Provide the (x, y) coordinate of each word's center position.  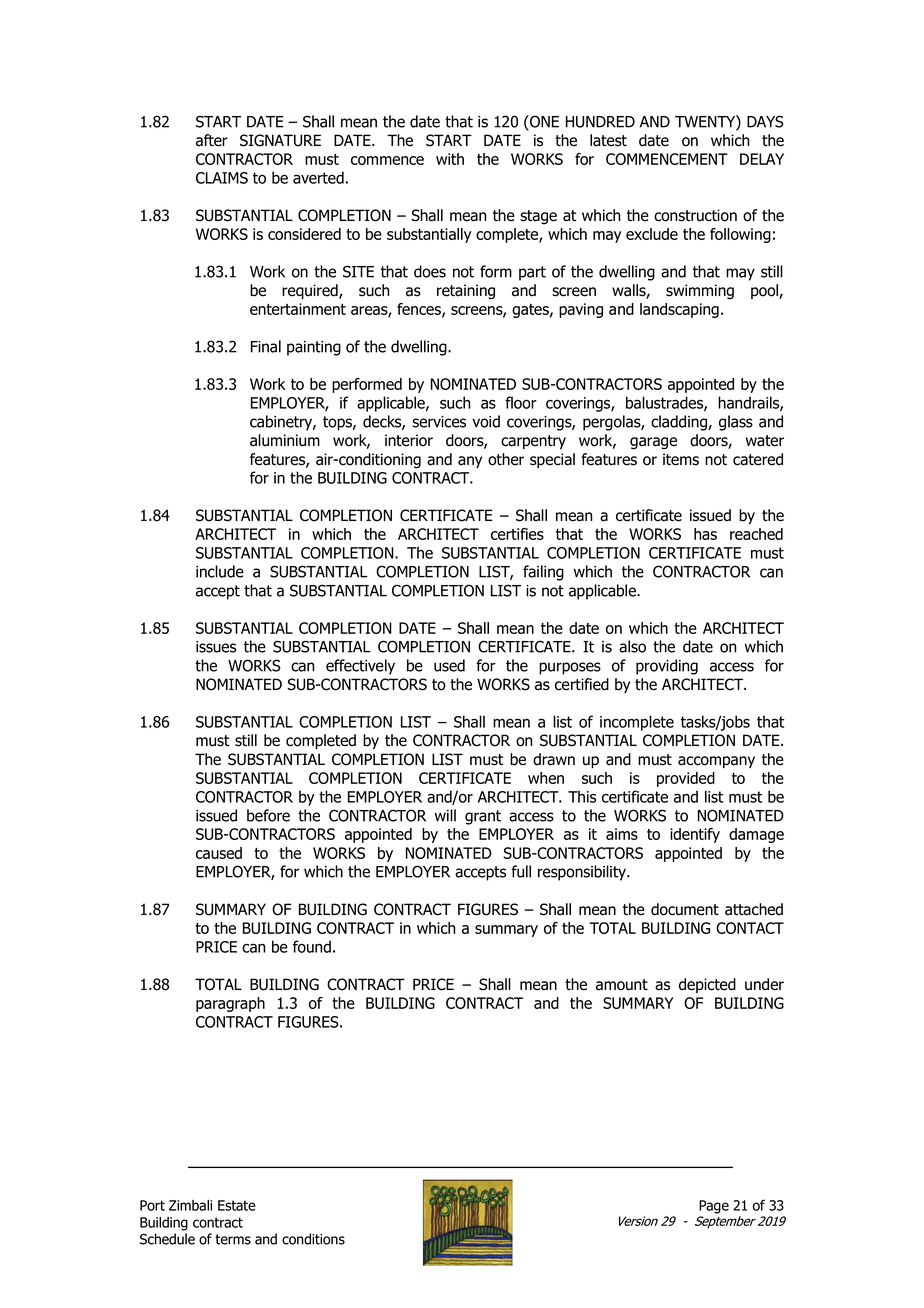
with (450, 159)
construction (695, 215)
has (705, 534)
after (212, 140)
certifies (517, 534)
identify (695, 835)
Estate (237, 1205)
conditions (313, 1239)
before (268, 815)
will (445, 815)
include (220, 571)
